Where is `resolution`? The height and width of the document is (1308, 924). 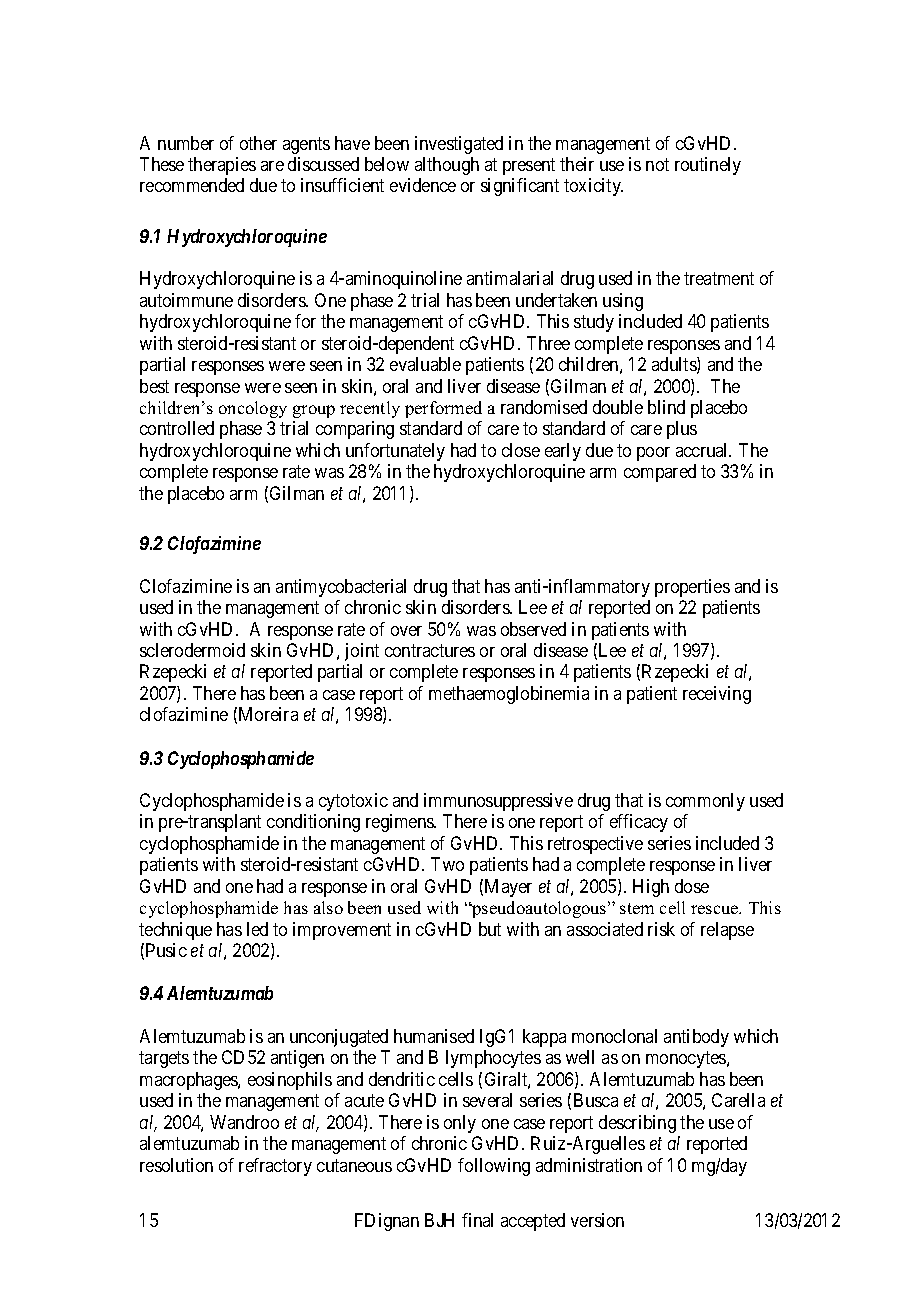
resolution is located at coordinates (176, 1165).
